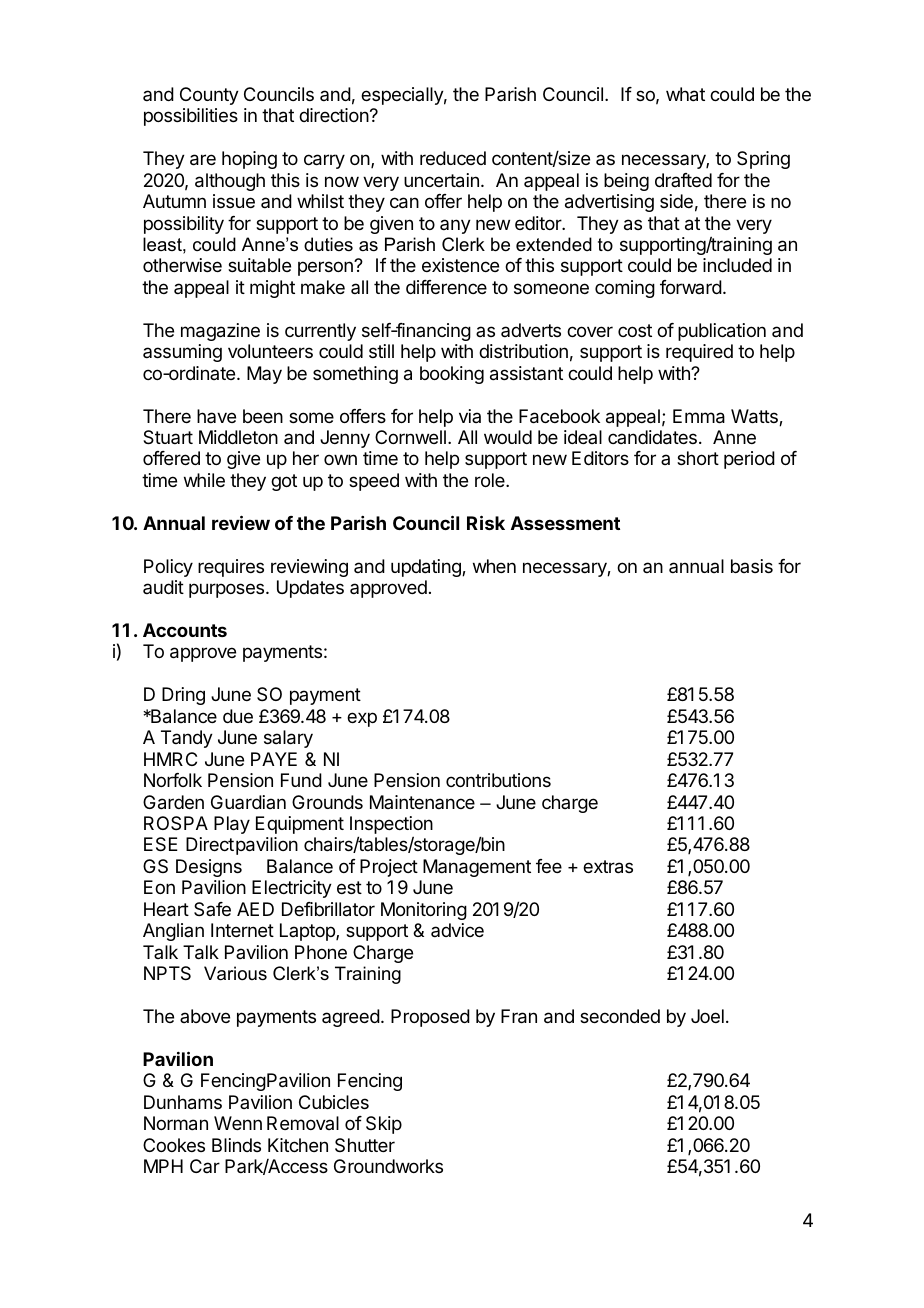 This image has height=1308, width=924. Describe the element at coordinates (249, 160) in the image. I see `hoping` at that location.
